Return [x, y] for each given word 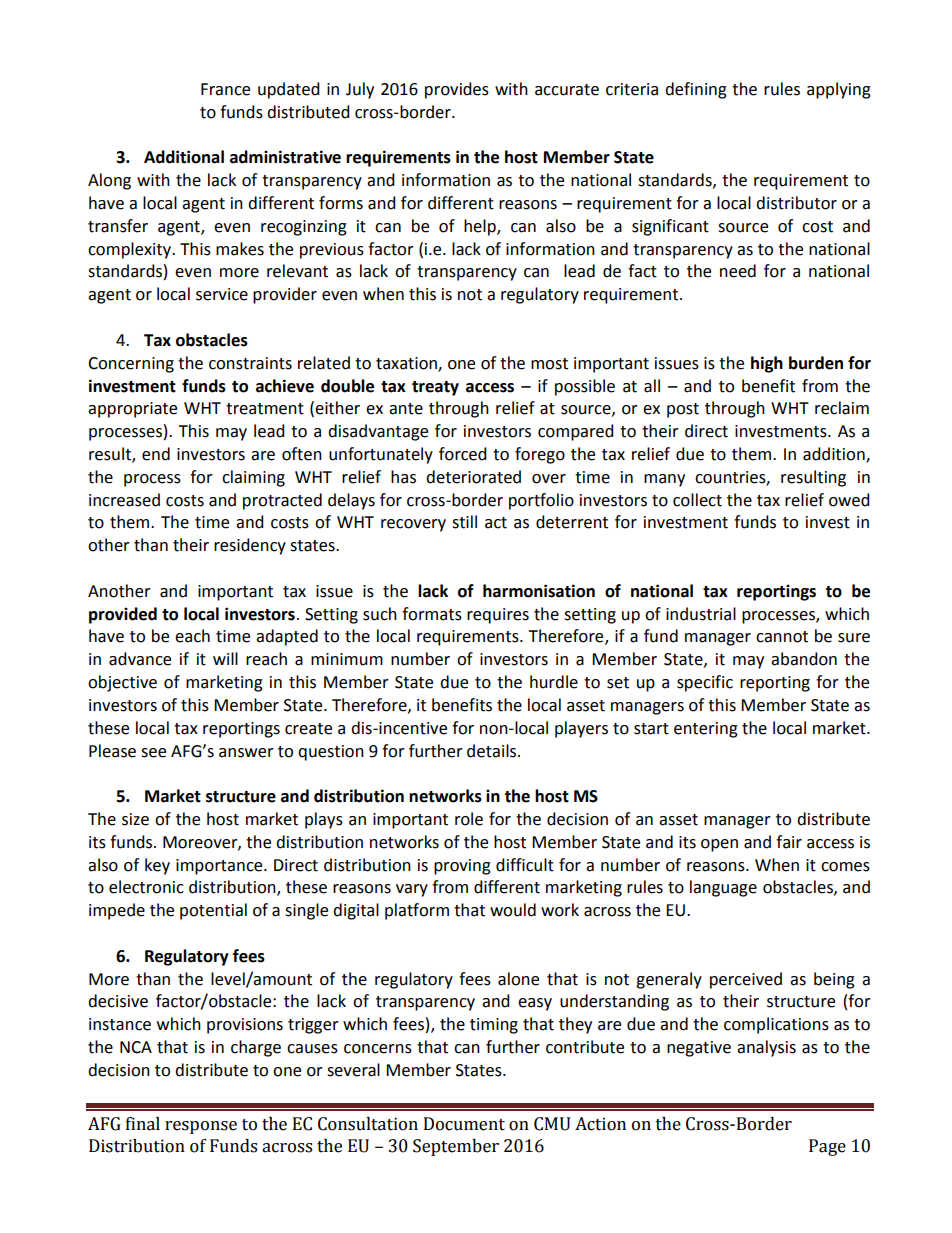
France [225, 89]
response [201, 1127]
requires [498, 616]
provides [457, 90]
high [767, 364]
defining [696, 90]
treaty [435, 388]
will [225, 658]
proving [462, 867]
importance [220, 867]
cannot [782, 637]
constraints [250, 363]
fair [789, 842]
